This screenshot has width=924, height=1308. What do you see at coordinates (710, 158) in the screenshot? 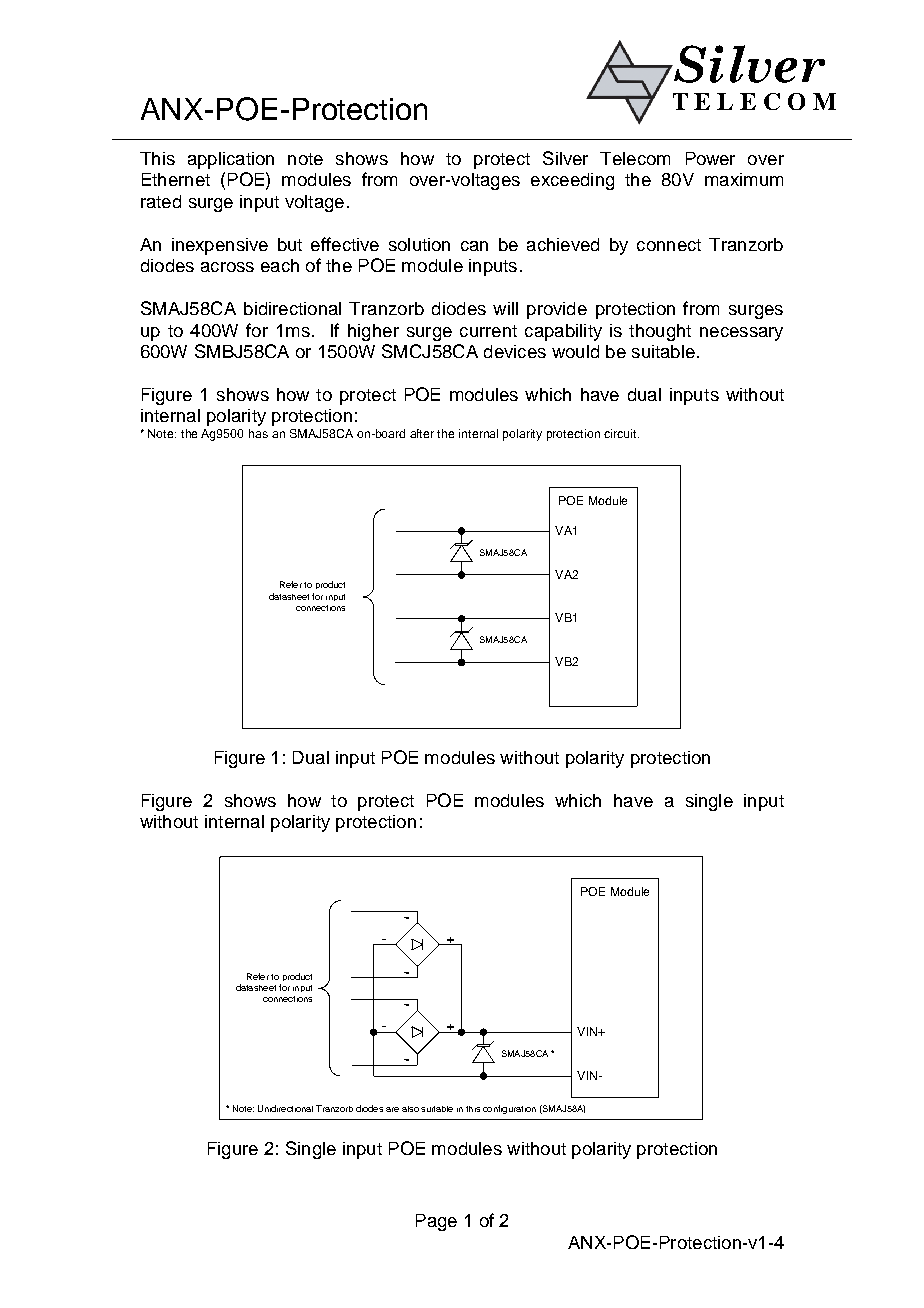
I see `Power` at bounding box center [710, 158].
